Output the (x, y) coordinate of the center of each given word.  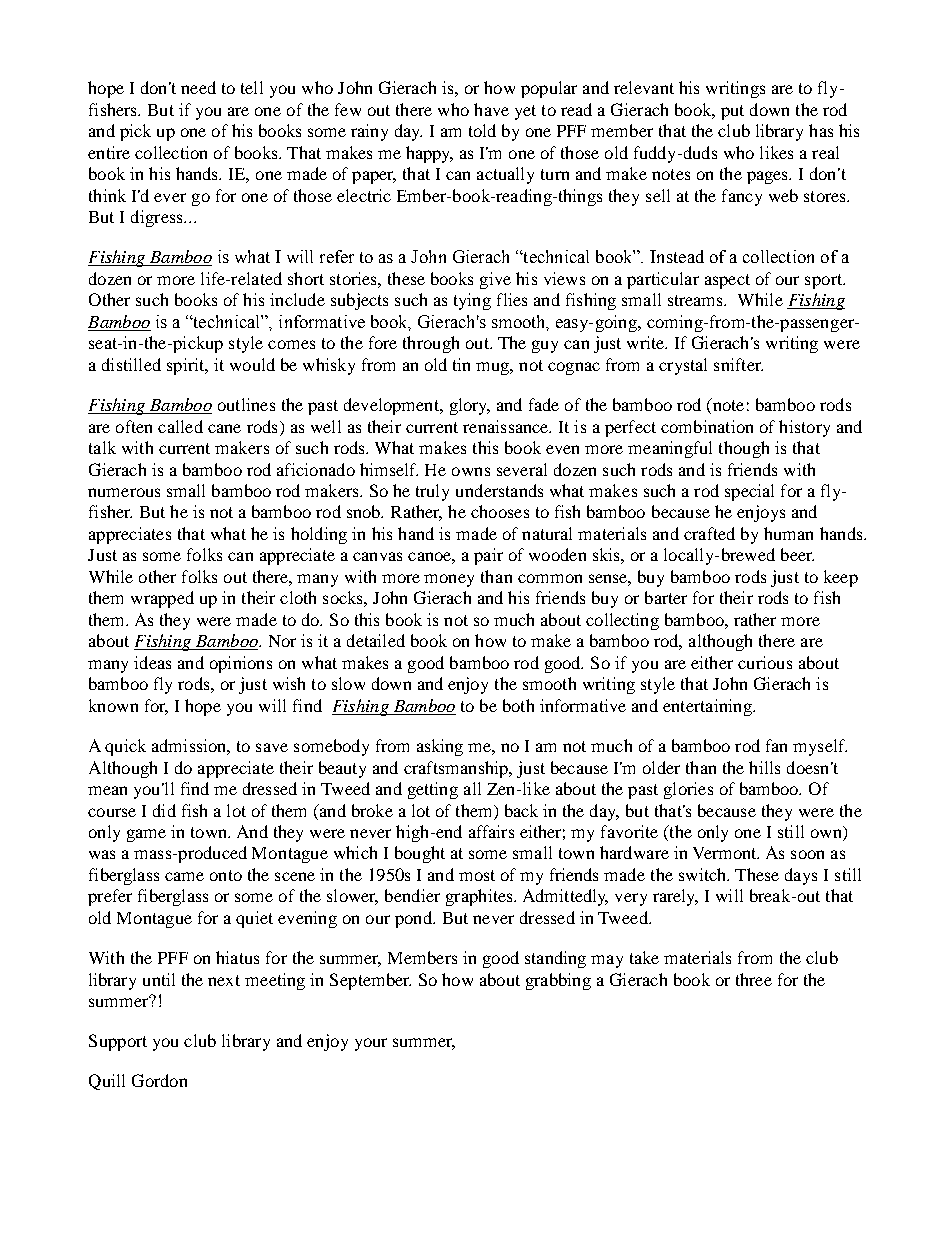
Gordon (159, 1080)
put (732, 112)
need (198, 87)
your (371, 1044)
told (482, 130)
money (449, 580)
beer (797, 554)
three (754, 979)
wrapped (162, 599)
